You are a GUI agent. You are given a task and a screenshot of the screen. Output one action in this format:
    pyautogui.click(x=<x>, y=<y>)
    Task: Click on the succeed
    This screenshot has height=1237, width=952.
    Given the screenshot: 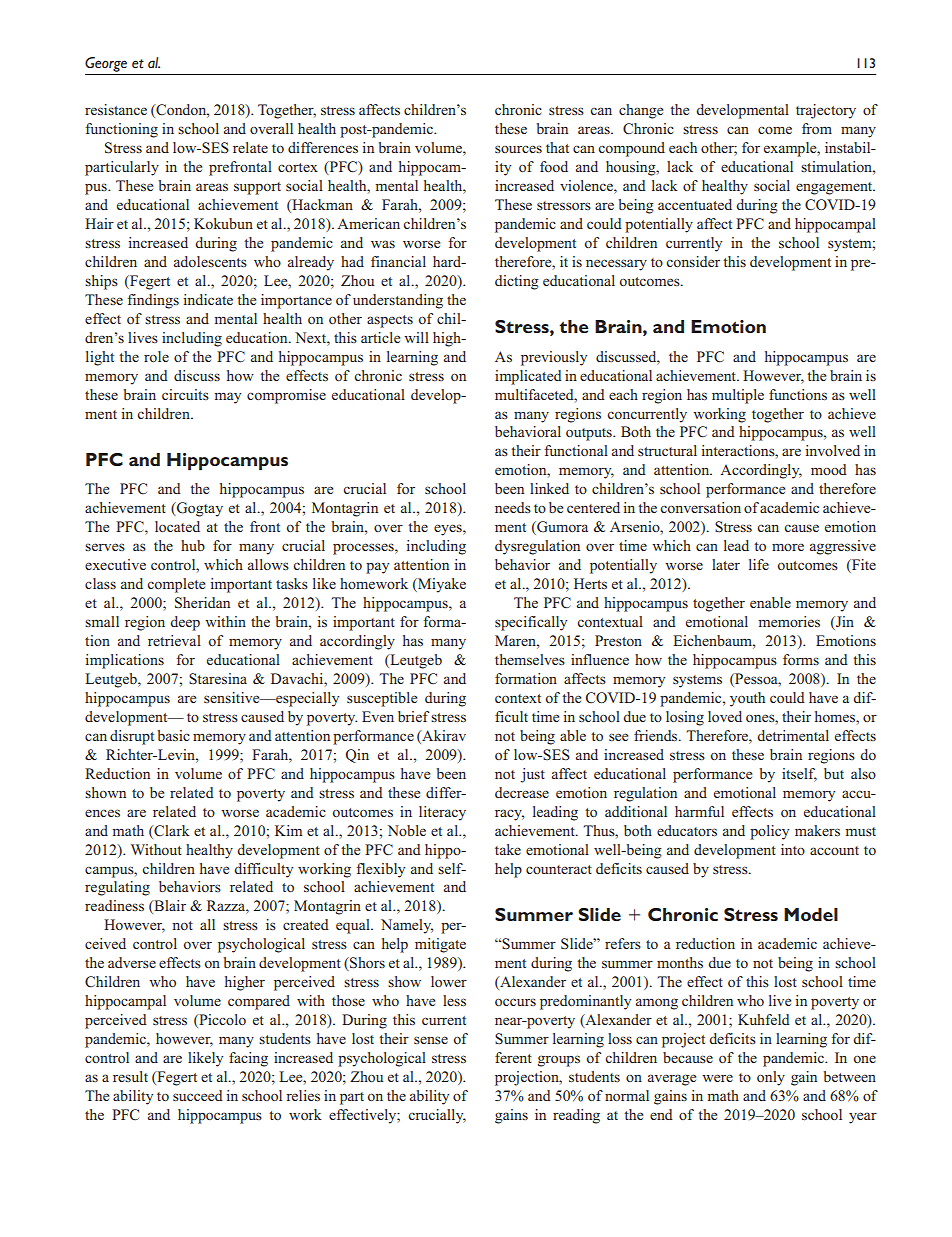 What is the action you would take?
    pyautogui.click(x=198, y=1095)
